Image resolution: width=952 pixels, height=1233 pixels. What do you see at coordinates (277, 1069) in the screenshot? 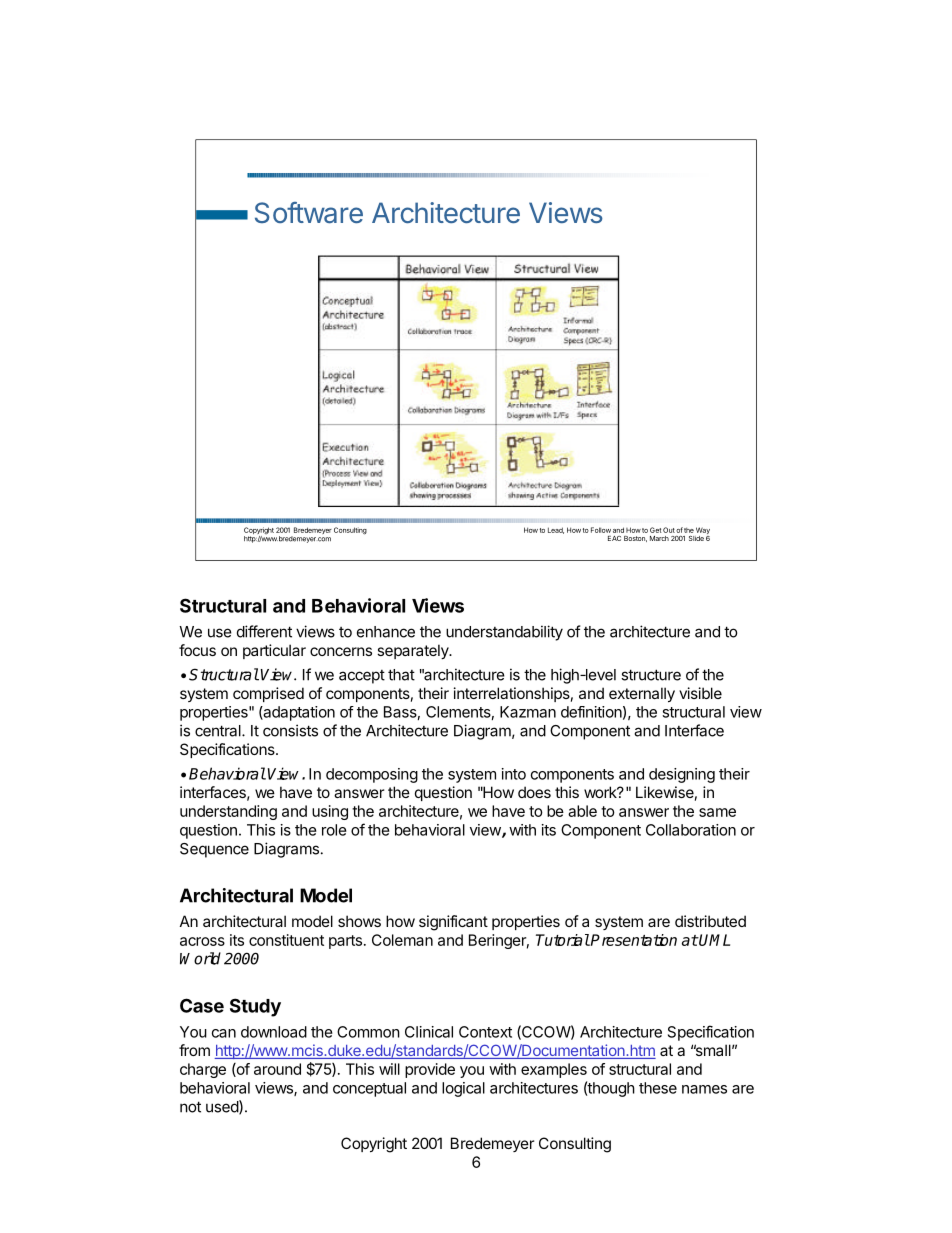
I see `around` at bounding box center [277, 1069].
